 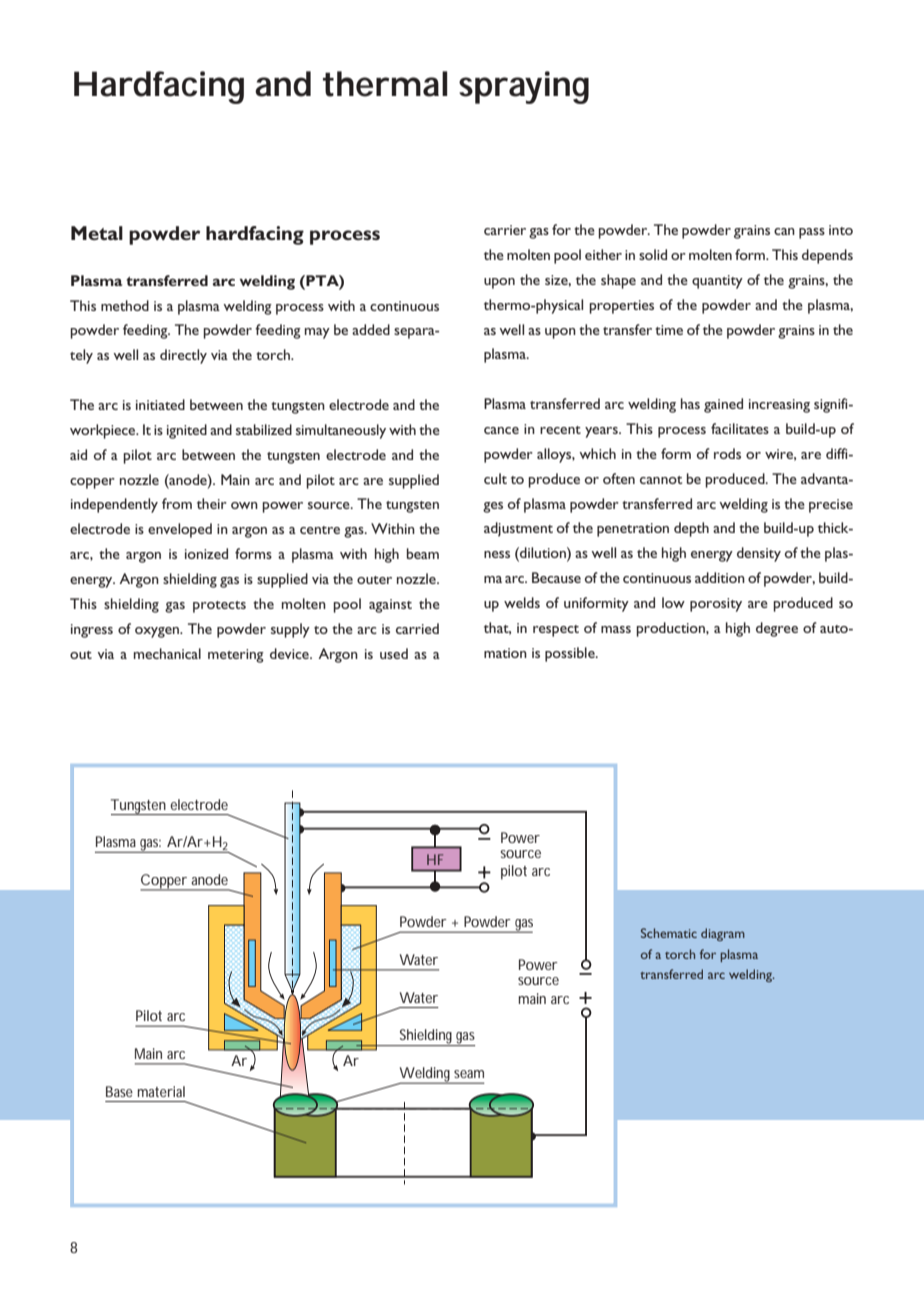 What do you see at coordinates (720, 577) in the screenshot?
I see `addition` at bounding box center [720, 577].
